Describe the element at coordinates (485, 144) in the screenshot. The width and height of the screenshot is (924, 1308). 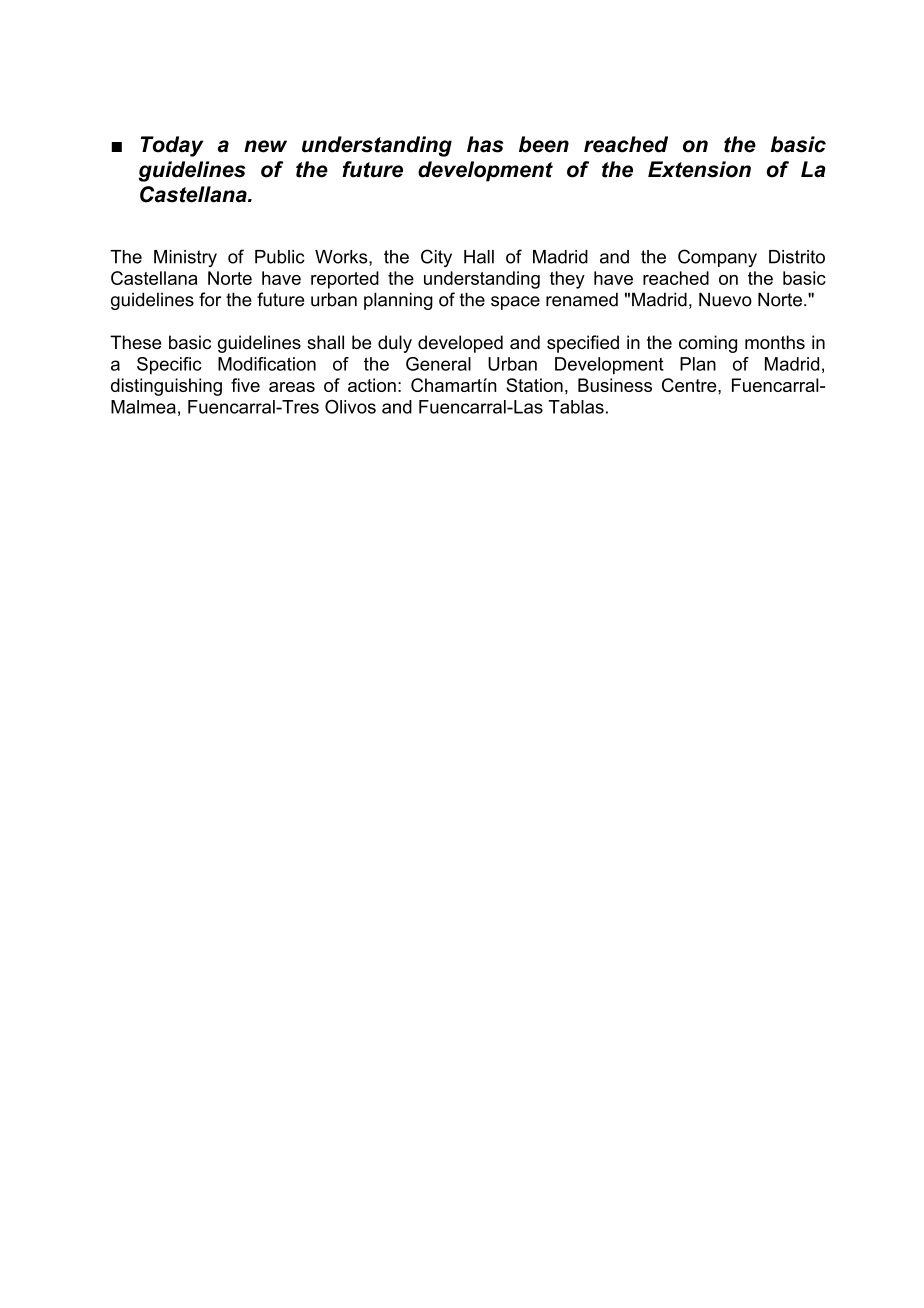
I see `has` at that location.
